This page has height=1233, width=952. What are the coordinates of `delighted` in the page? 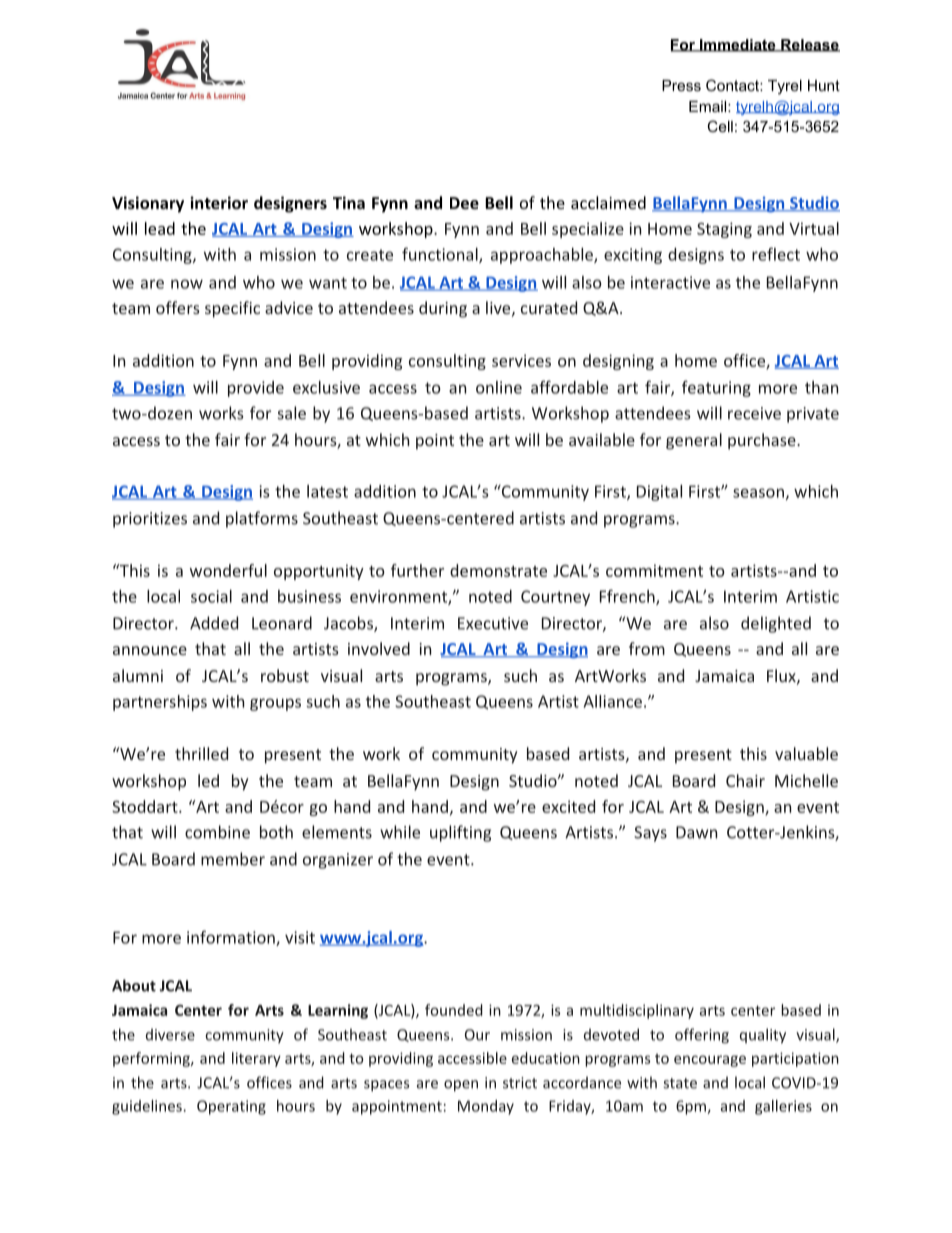 It's located at (776, 624).
